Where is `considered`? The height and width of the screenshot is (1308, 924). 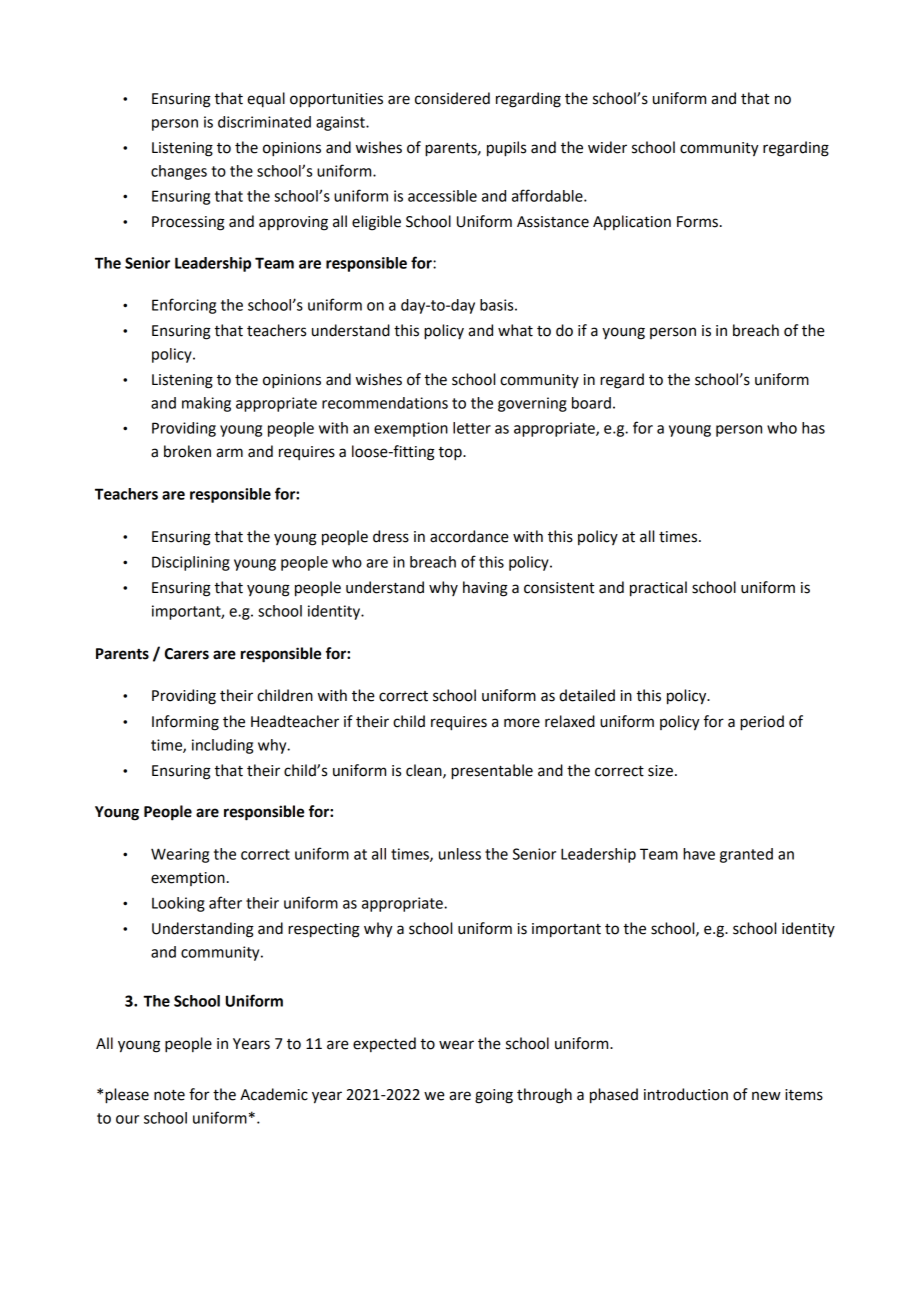
considered is located at coordinates (452, 98).
